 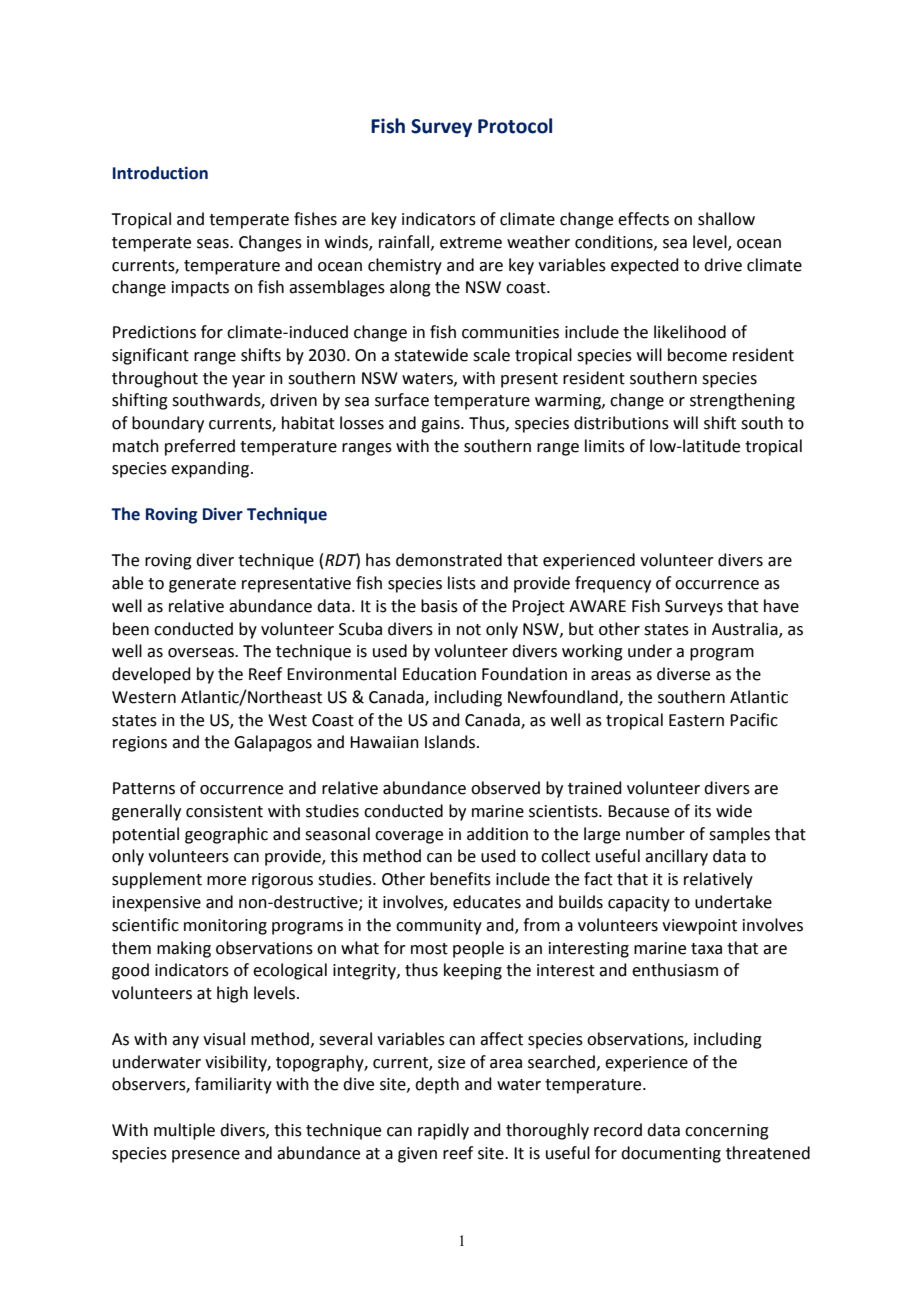 I want to click on scale, so click(x=491, y=355).
